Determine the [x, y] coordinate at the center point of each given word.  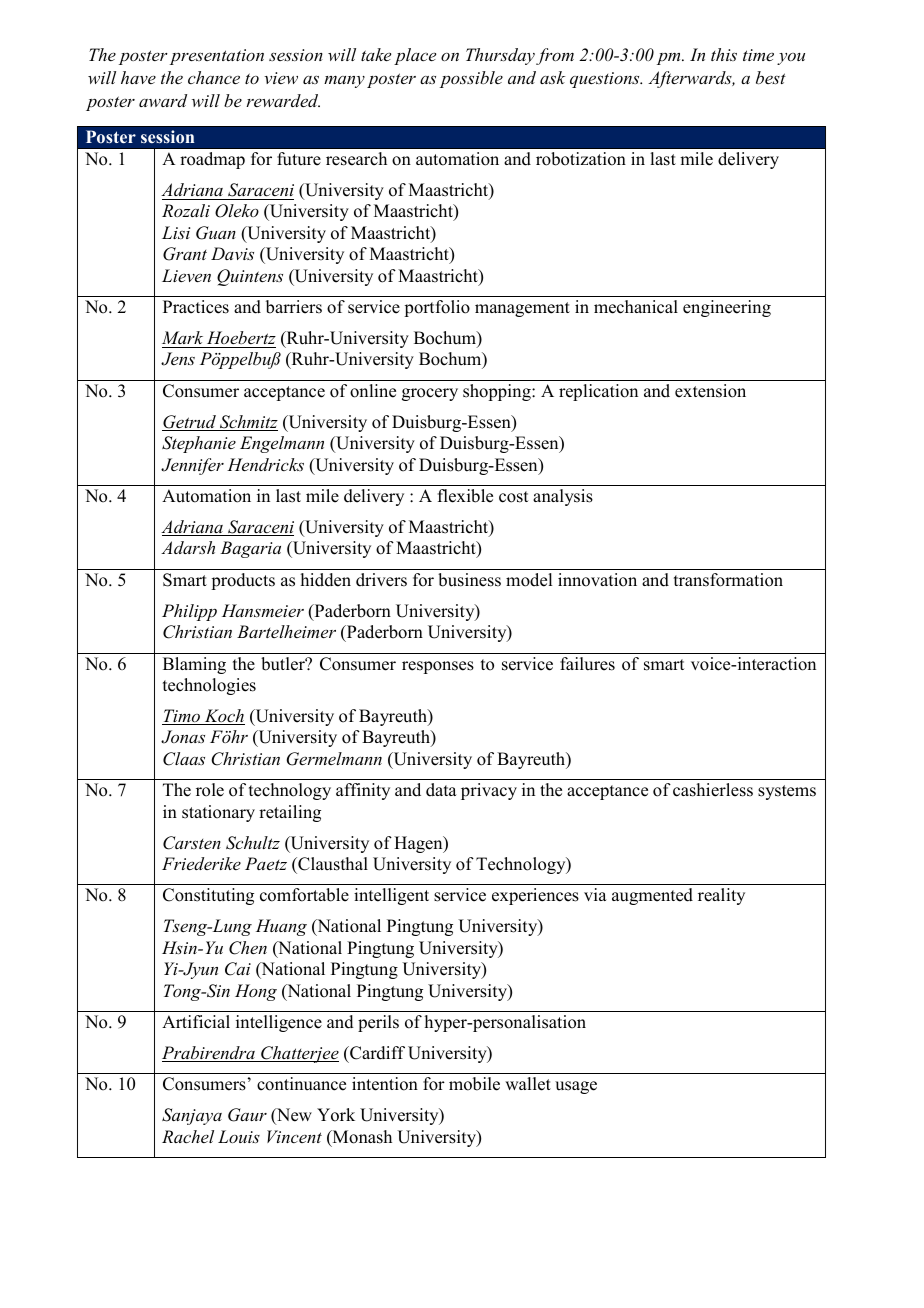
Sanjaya [192, 1116]
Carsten [192, 843]
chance [214, 77]
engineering [727, 308]
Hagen [419, 844]
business [469, 580]
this [724, 54]
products [243, 581]
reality [721, 896]
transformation [728, 580]
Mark [182, 337]
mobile [474, 1084]
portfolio [437, 308]
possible [471, 79]
